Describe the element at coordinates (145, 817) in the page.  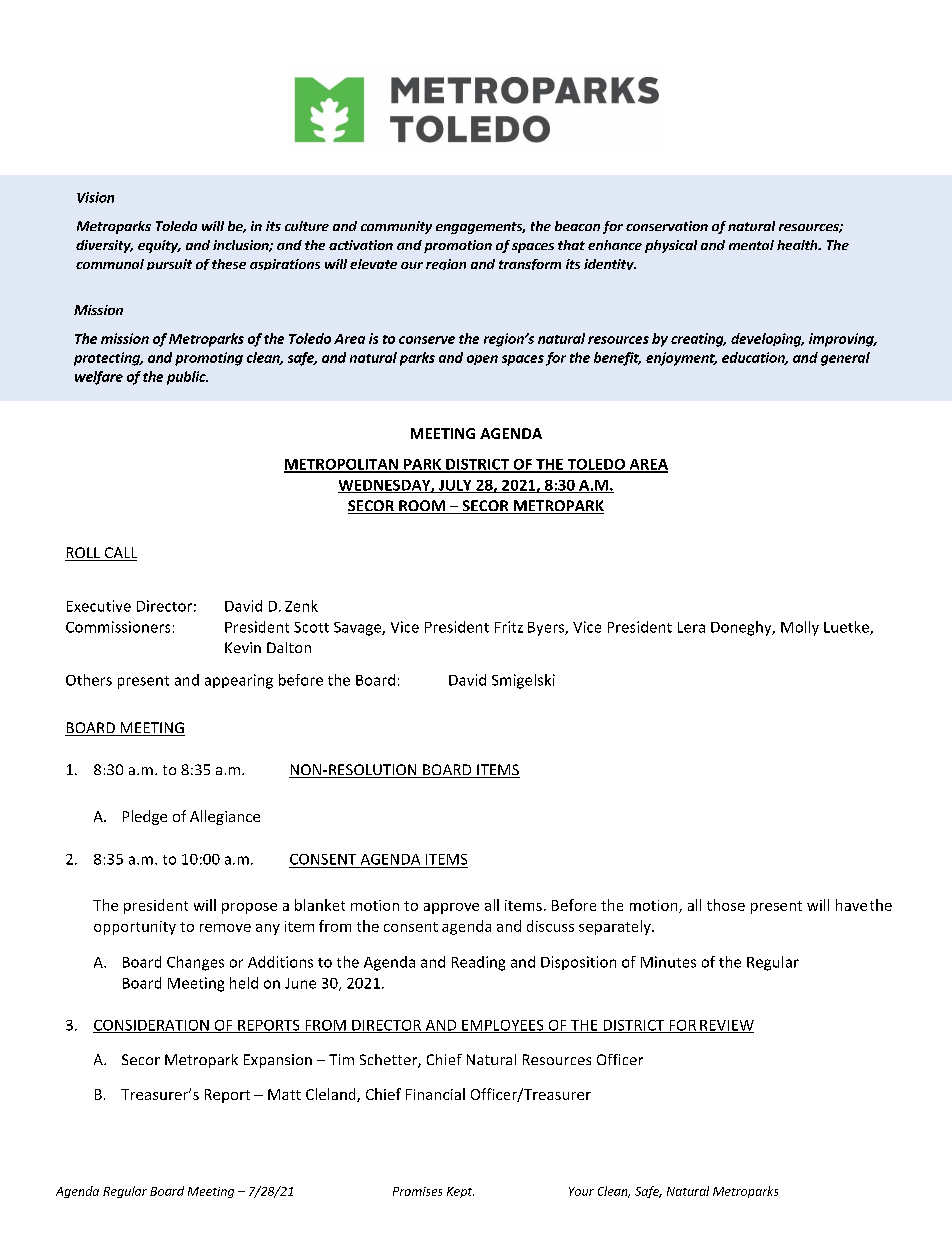
I see `Pledge` at that location.
